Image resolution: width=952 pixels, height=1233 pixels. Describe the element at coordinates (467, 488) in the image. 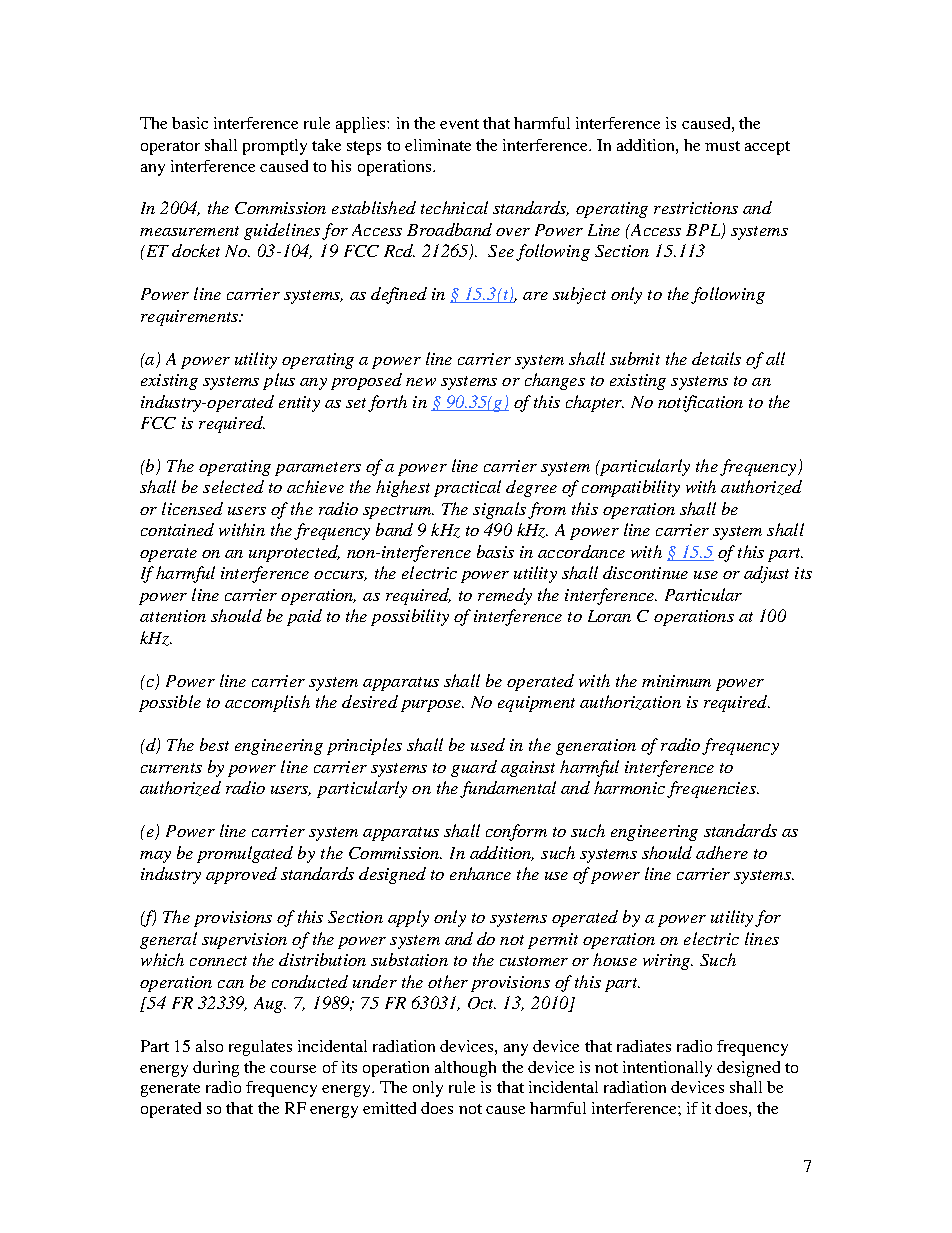

I see `practical` at that location.
